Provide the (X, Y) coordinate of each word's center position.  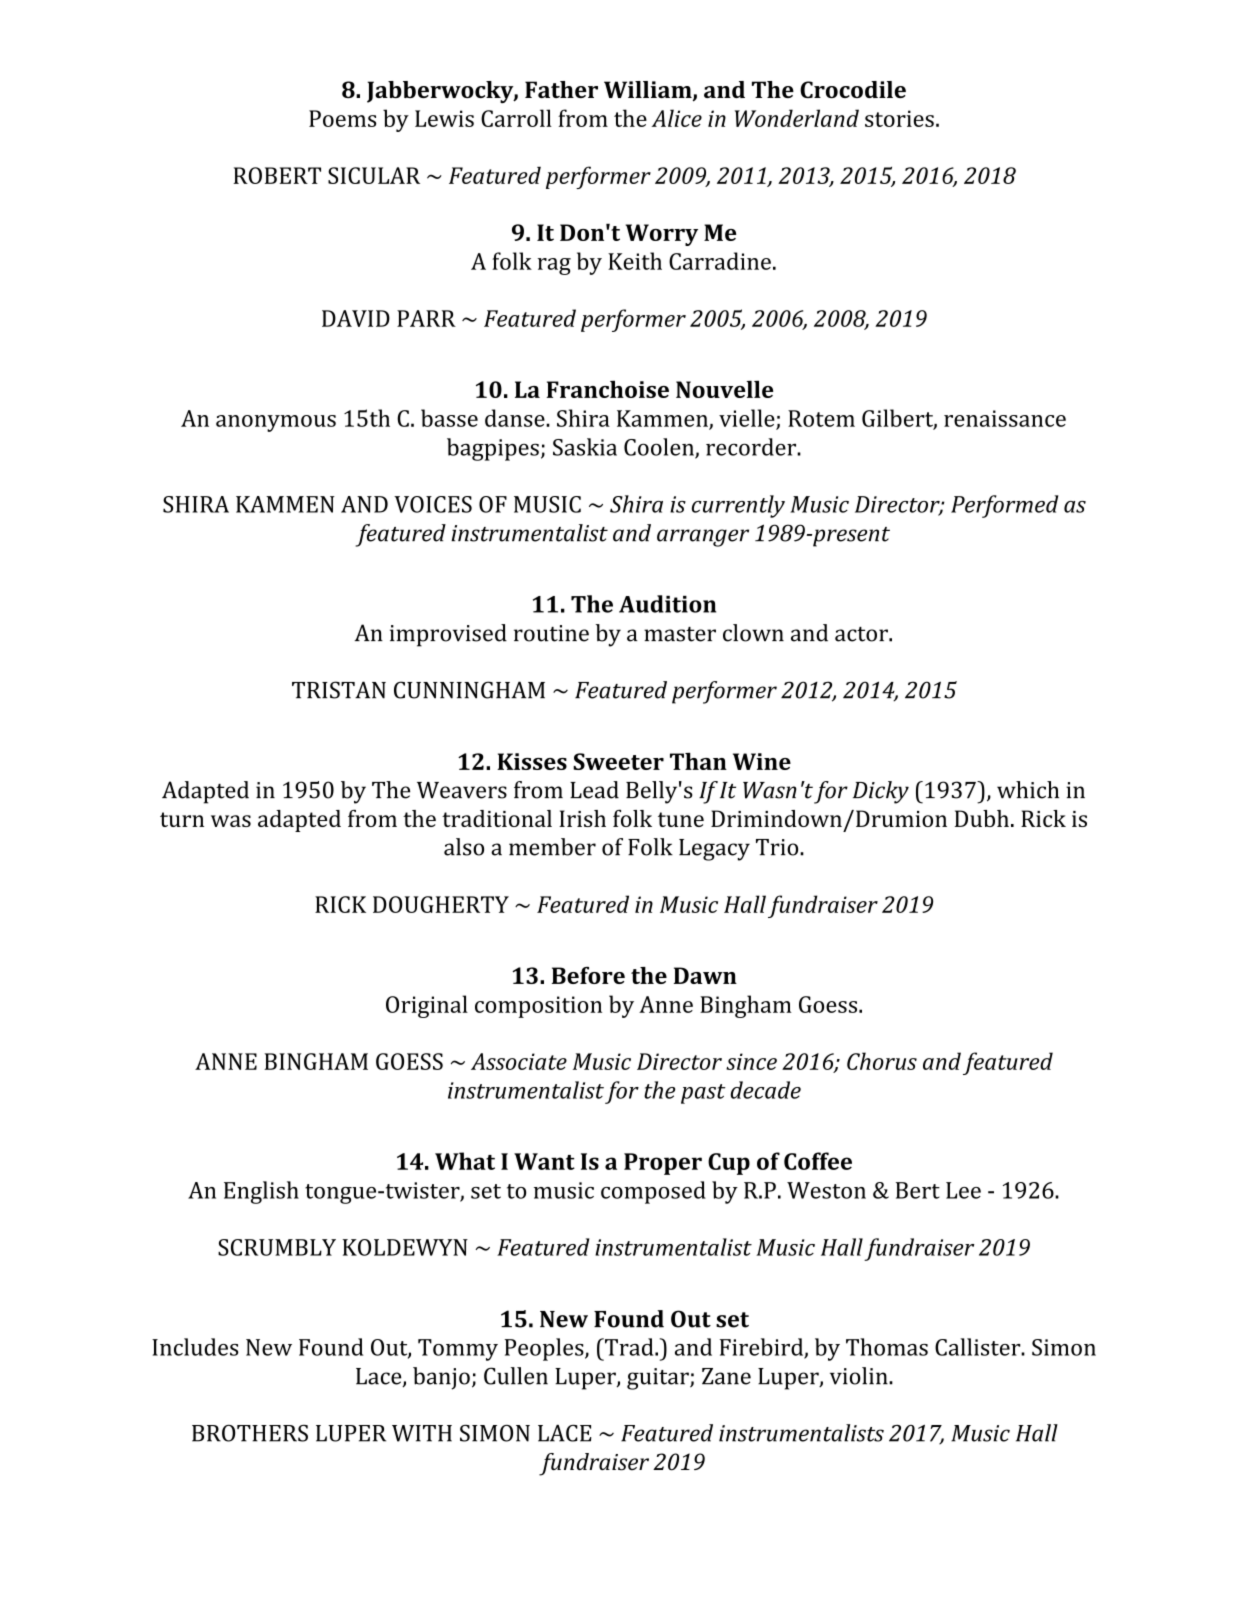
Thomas (887, 1347)
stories (899, 118)
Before (588, 975)
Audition (667, 604)
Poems (342, 118)
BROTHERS (250, 1433)
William (649, 91)
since (751, 1061)
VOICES (433, 504)
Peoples (545, 1349)
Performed (1005, 506)
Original (427, 1006)
